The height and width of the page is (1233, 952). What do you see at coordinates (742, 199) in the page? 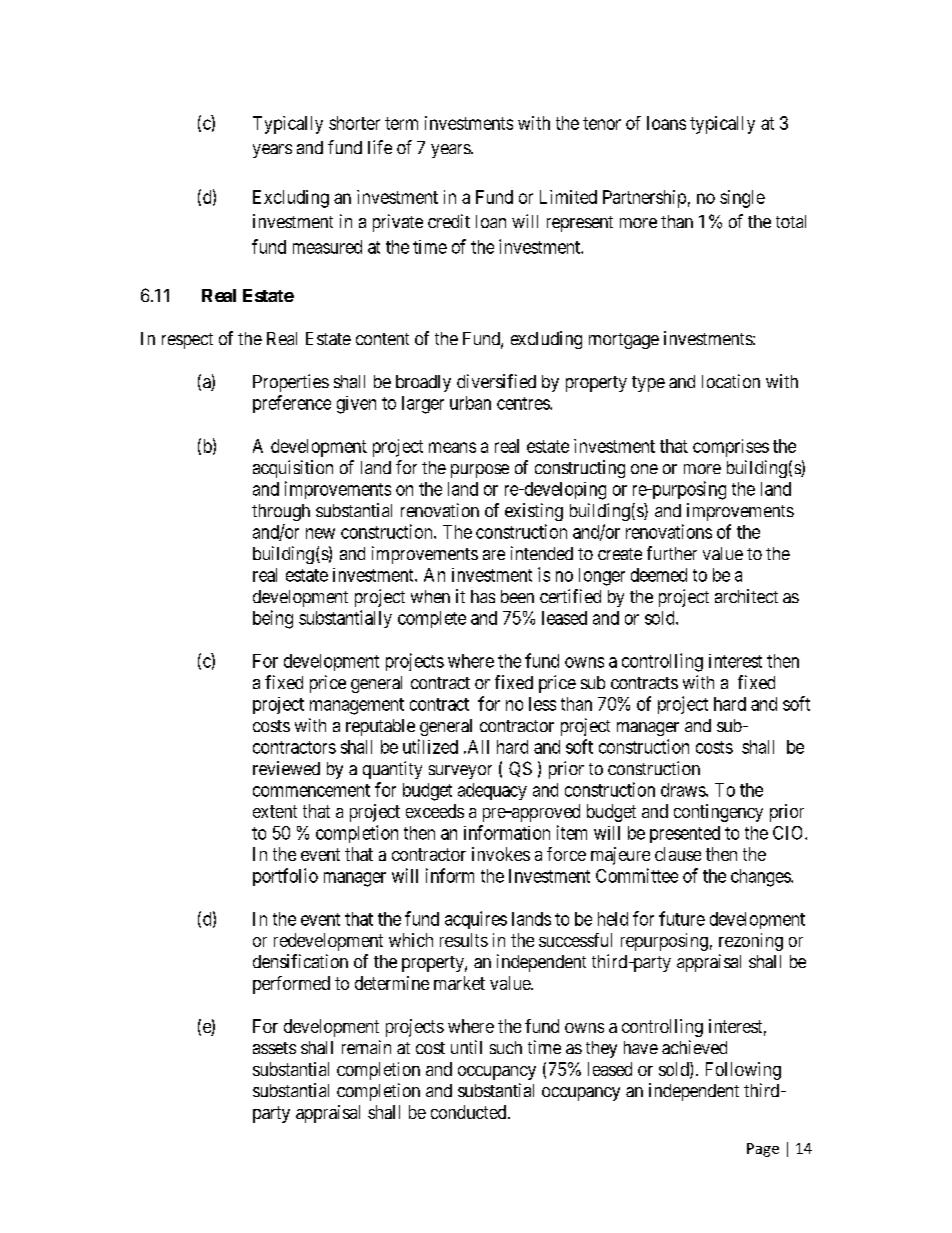
I see `single` at bounding box center [742, 199].
